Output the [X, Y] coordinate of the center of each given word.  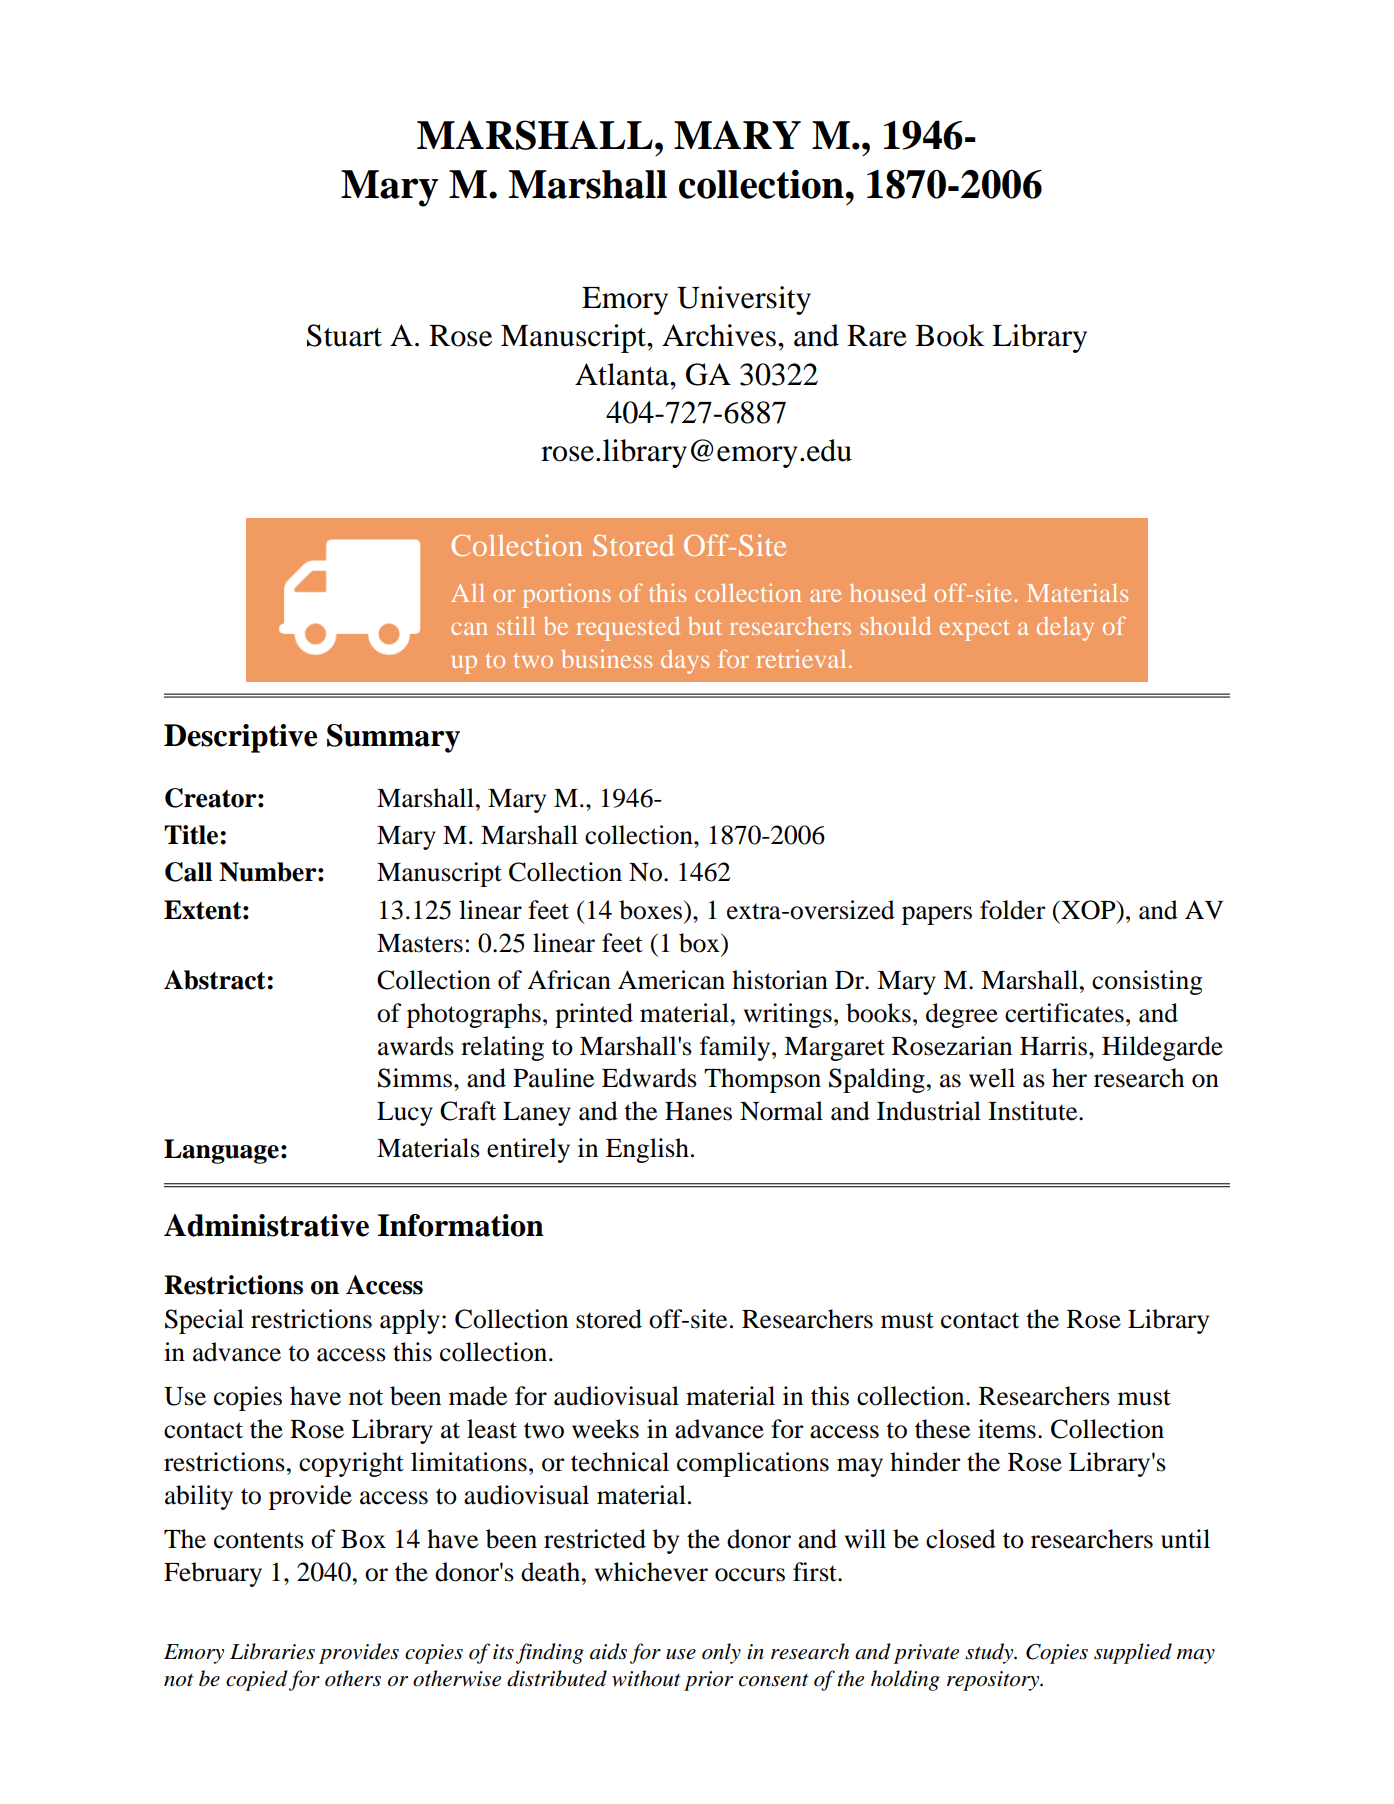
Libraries [272, 1651]
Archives [719, 335]
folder [1013, 910]
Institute [1034, 1111]
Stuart [344, 335]
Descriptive [240, 738]
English [647, 1150]
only [721, 1653]
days [685, 662]
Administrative [266, 1225]
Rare [877, 336]
